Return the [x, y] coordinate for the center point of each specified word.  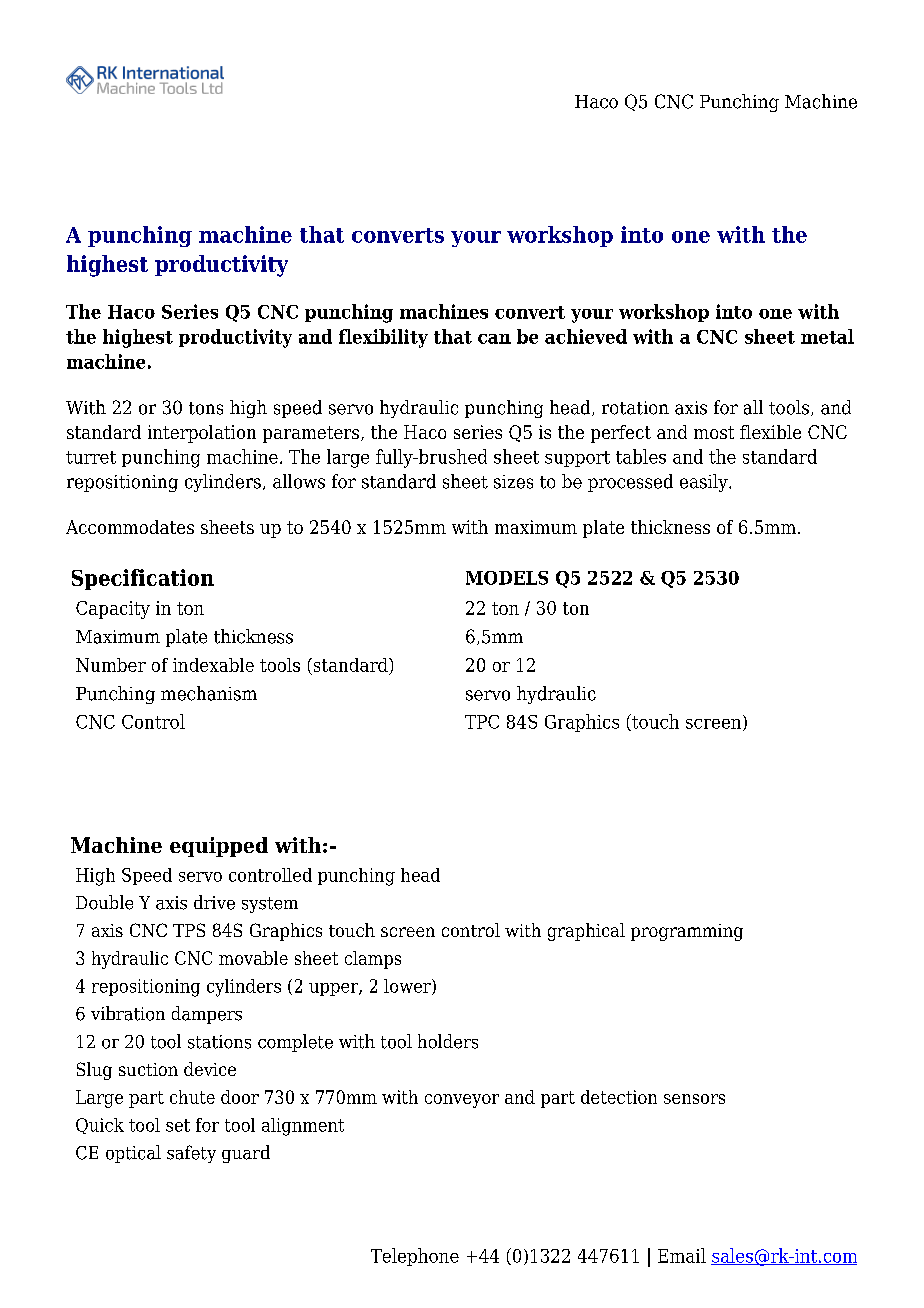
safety [191, 1154]
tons [206, 408]
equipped [219, 847]
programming [687, 932]
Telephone [415, 1257]
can [494, 339]
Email [682, 1255]
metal [827, 336]
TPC [482, 722]
